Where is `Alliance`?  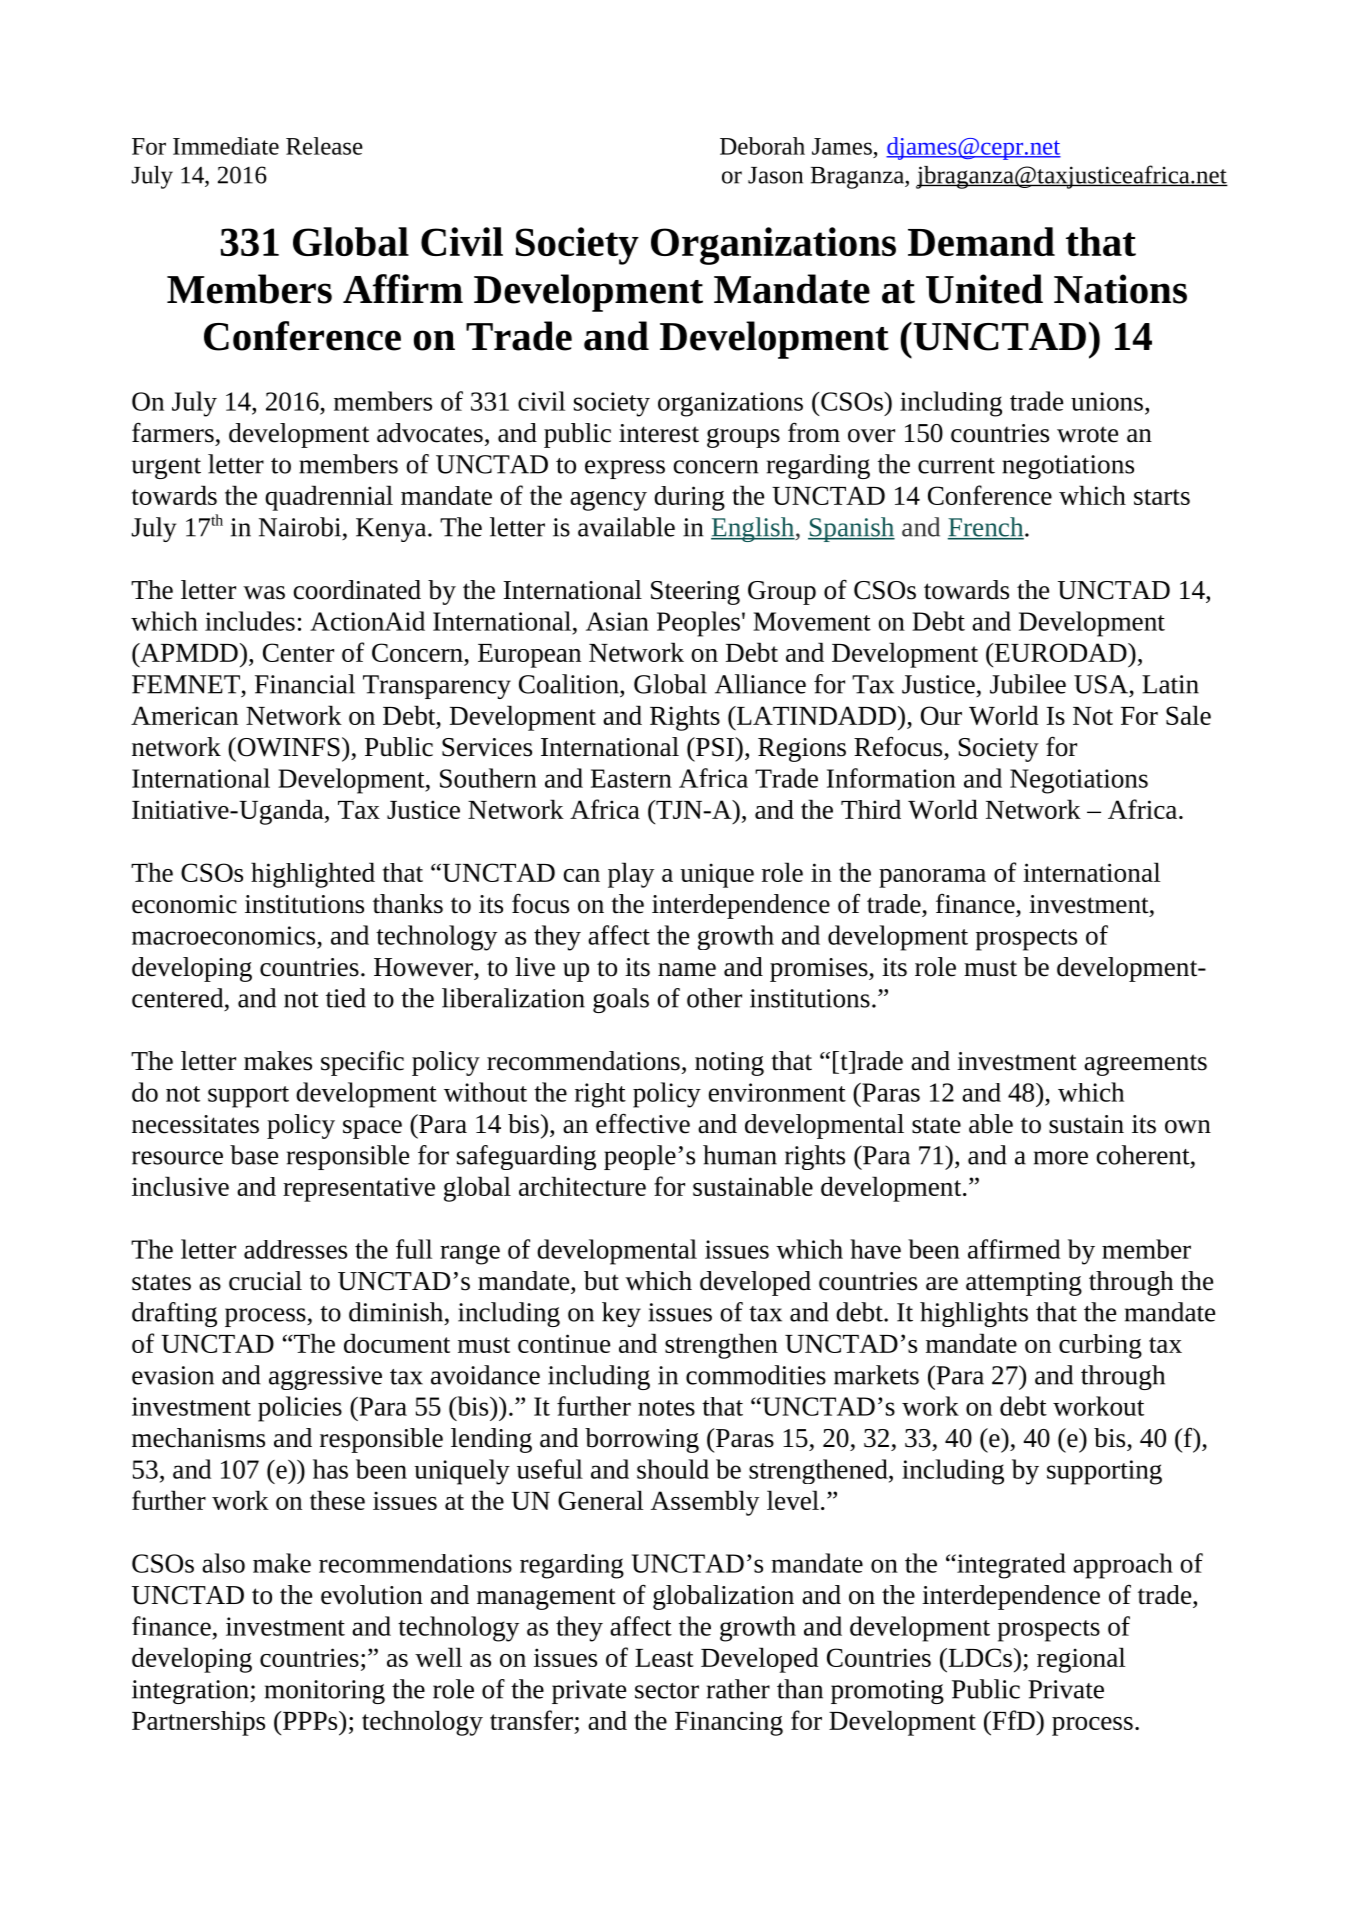 Alliance is located at coordinates (760, 684).
